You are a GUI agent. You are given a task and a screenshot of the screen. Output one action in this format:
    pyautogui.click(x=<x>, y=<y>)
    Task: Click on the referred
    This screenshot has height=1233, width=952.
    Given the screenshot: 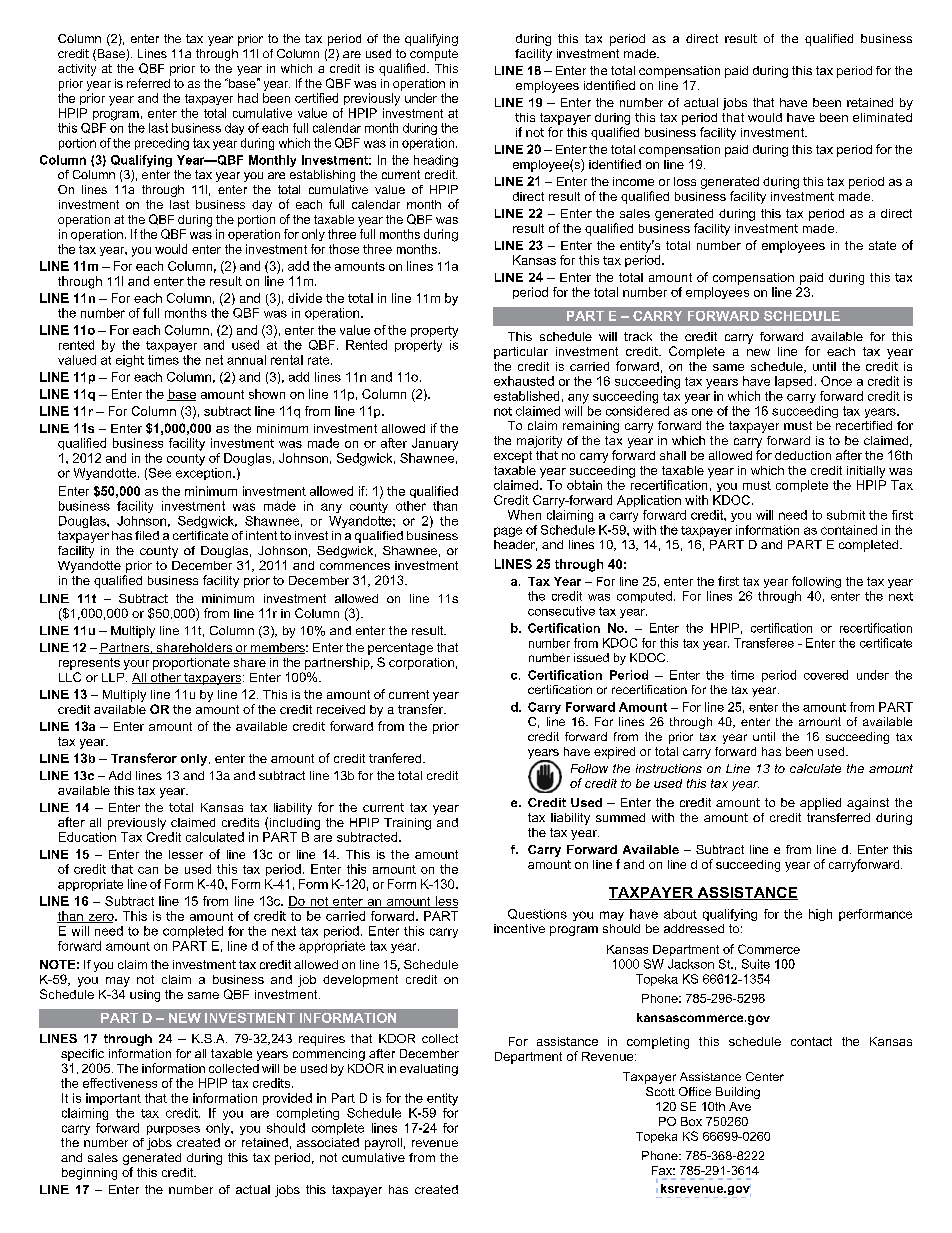 What is the action you would take?
    pyautogui.click(x=148, y=83)
